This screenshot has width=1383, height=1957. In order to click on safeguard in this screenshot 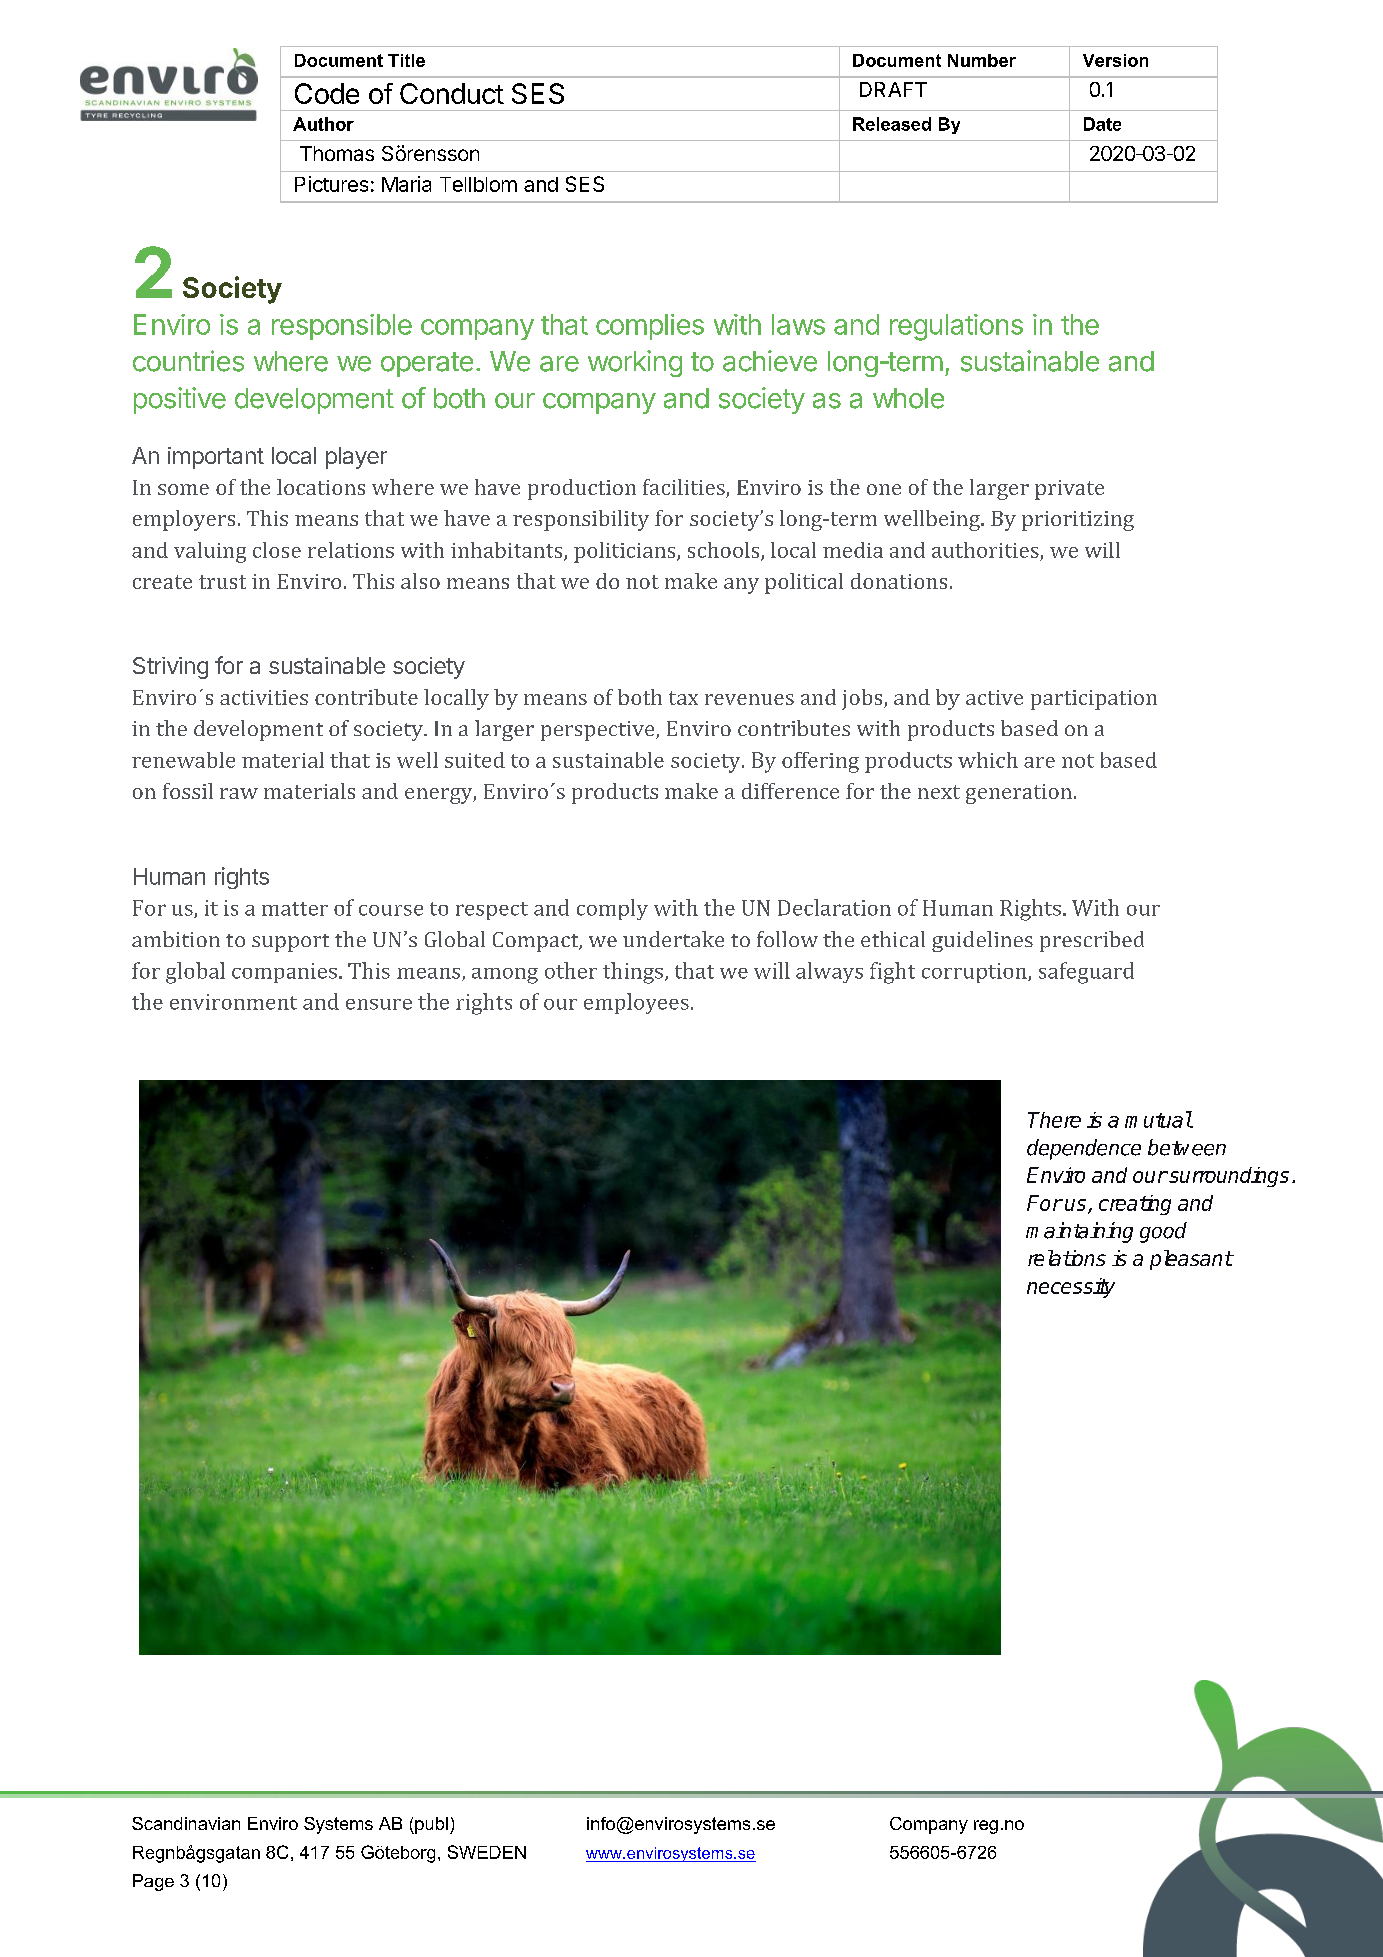, I will do `click(1086, 973)`.
